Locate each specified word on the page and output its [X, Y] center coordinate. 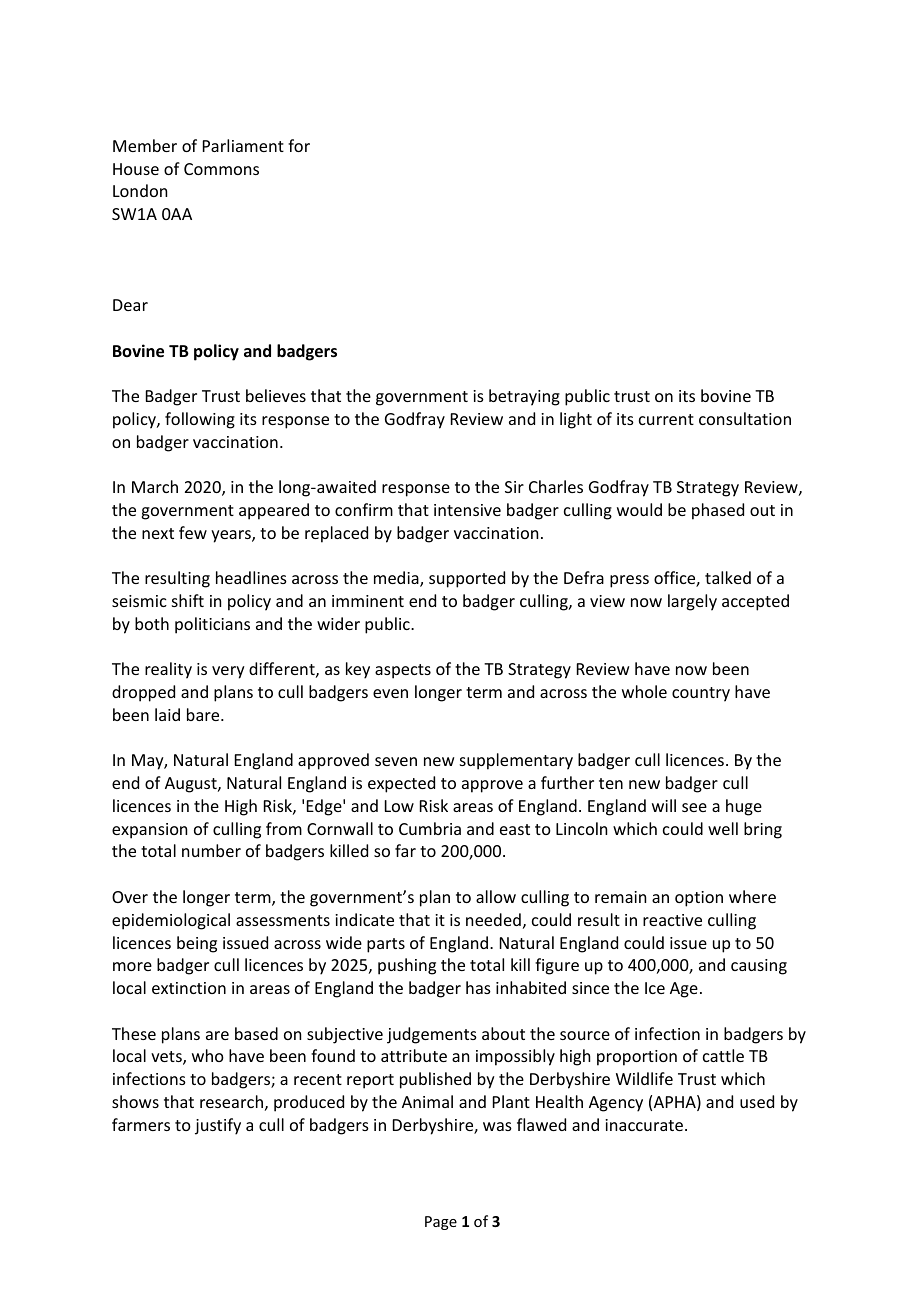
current [666, 419]
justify [218, 1126]
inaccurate [645, 1125]
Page [441, 1223]
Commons [221, 169]
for [299, 145]
